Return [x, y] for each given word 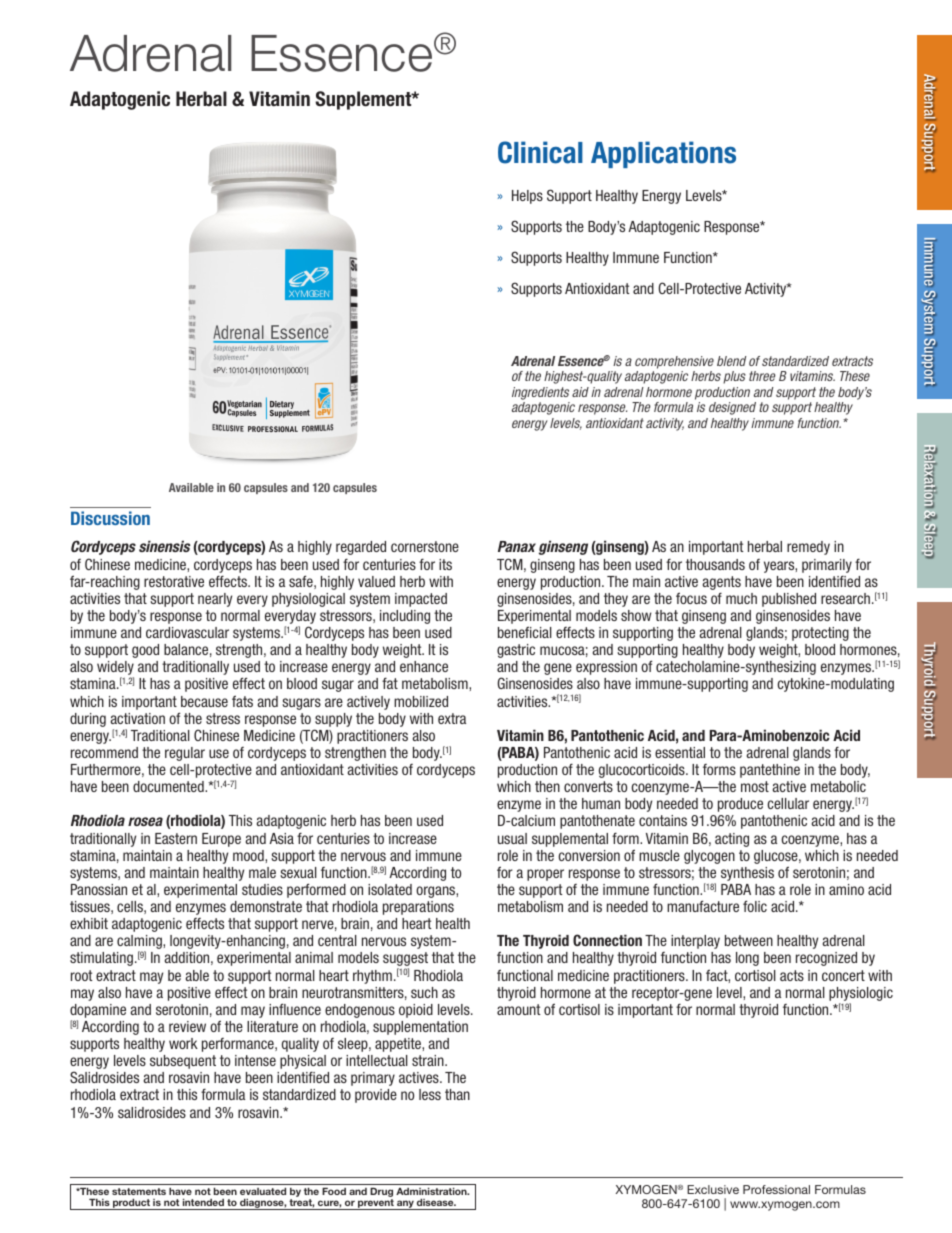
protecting [820, 634]
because [204, 701]
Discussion [110, 518]
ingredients [540, 393]
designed [732, 408]
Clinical [540, 152]
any [405, 1205]
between [749, 940]
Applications [663, 154]
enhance [424, 666]
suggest [405, 960]
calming [140, 943]
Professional [776, 1189]
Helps [527, 197]
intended [203, 1202]
